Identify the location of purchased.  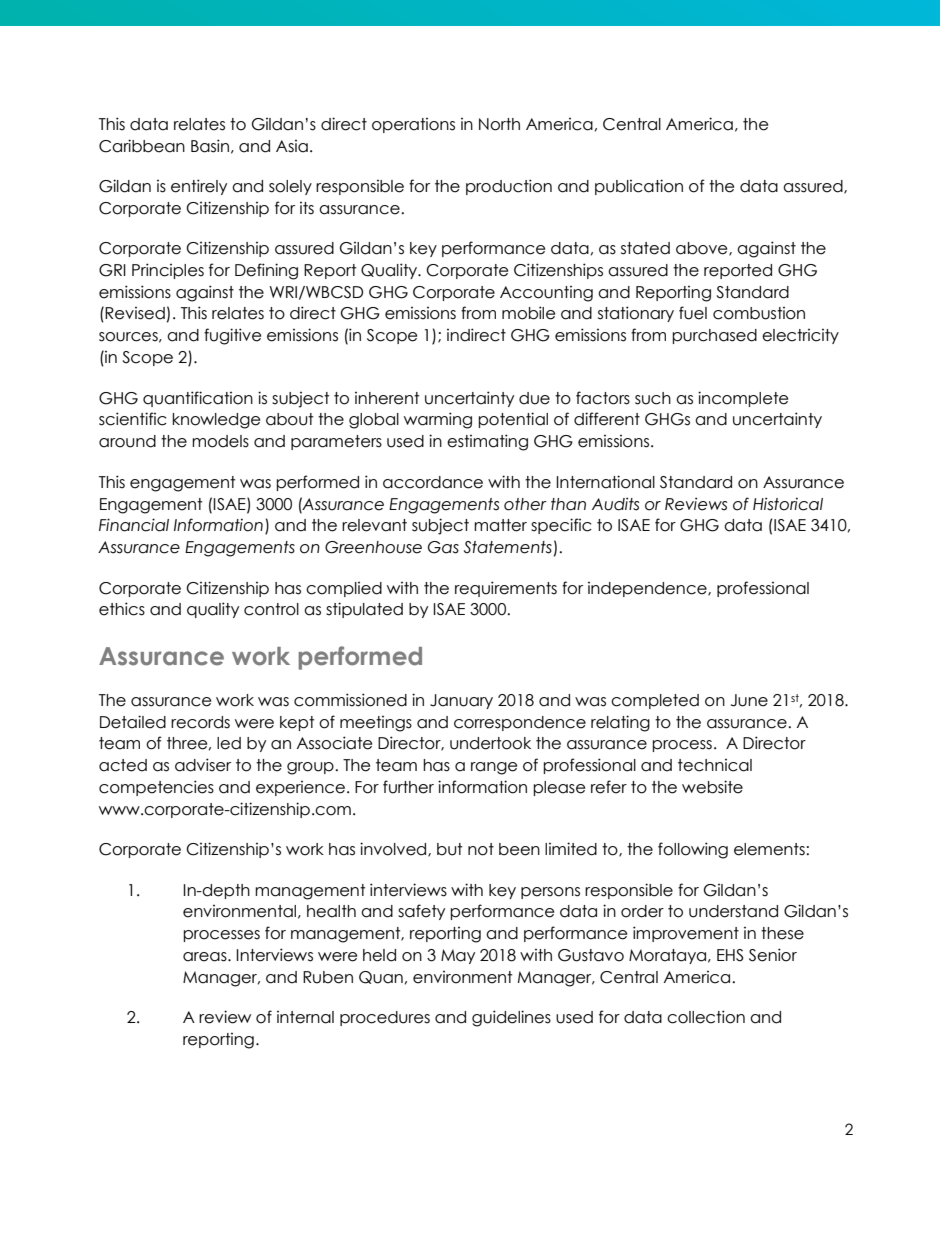
(714, 336).
